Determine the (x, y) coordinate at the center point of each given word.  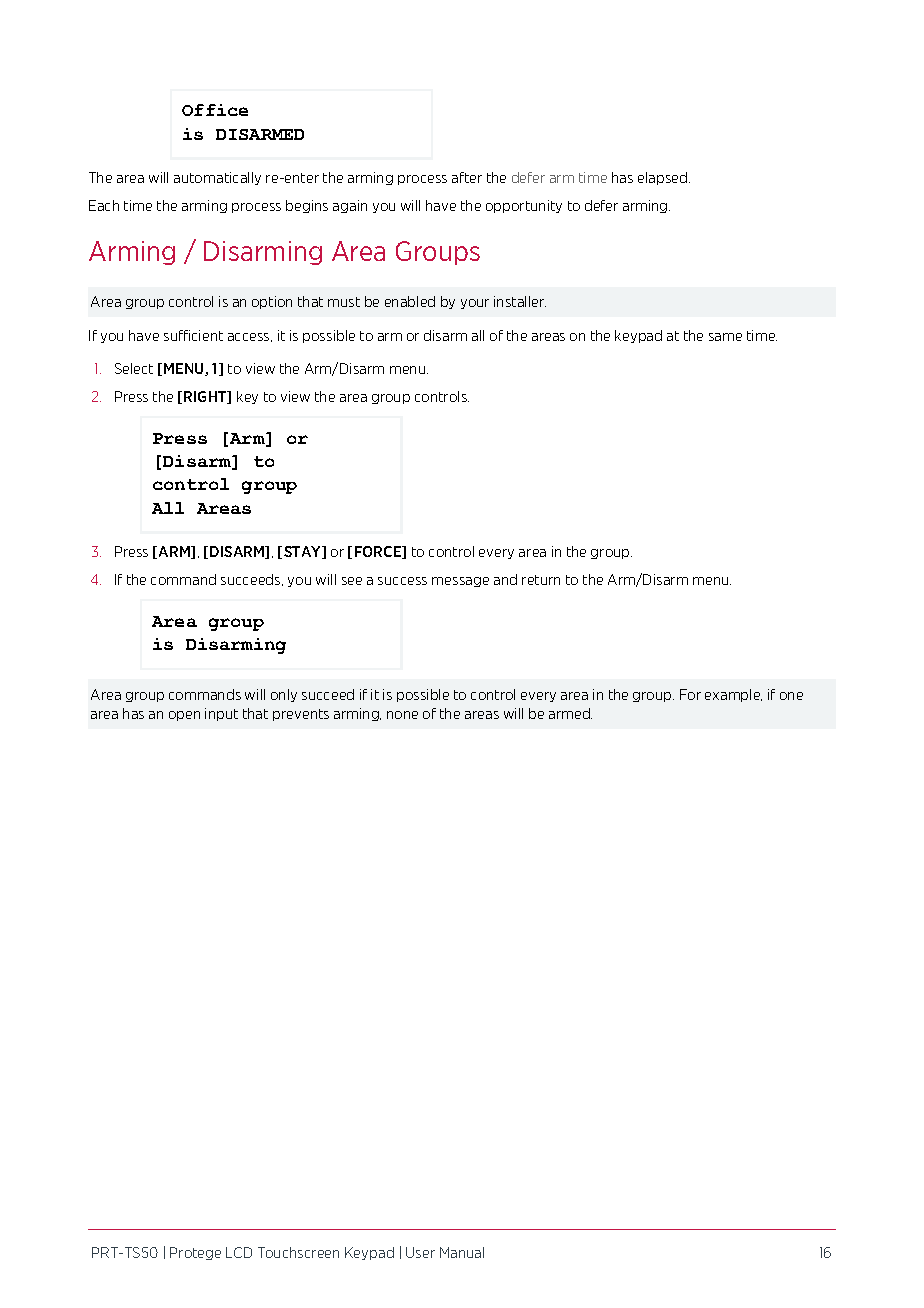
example (733, 695)
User (420, 1252)
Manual (462, 1252)
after (467, 177)
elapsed (662, 178)
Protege (195, 1253)
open (184, 716)
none (402, 715)
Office (215, 110)
